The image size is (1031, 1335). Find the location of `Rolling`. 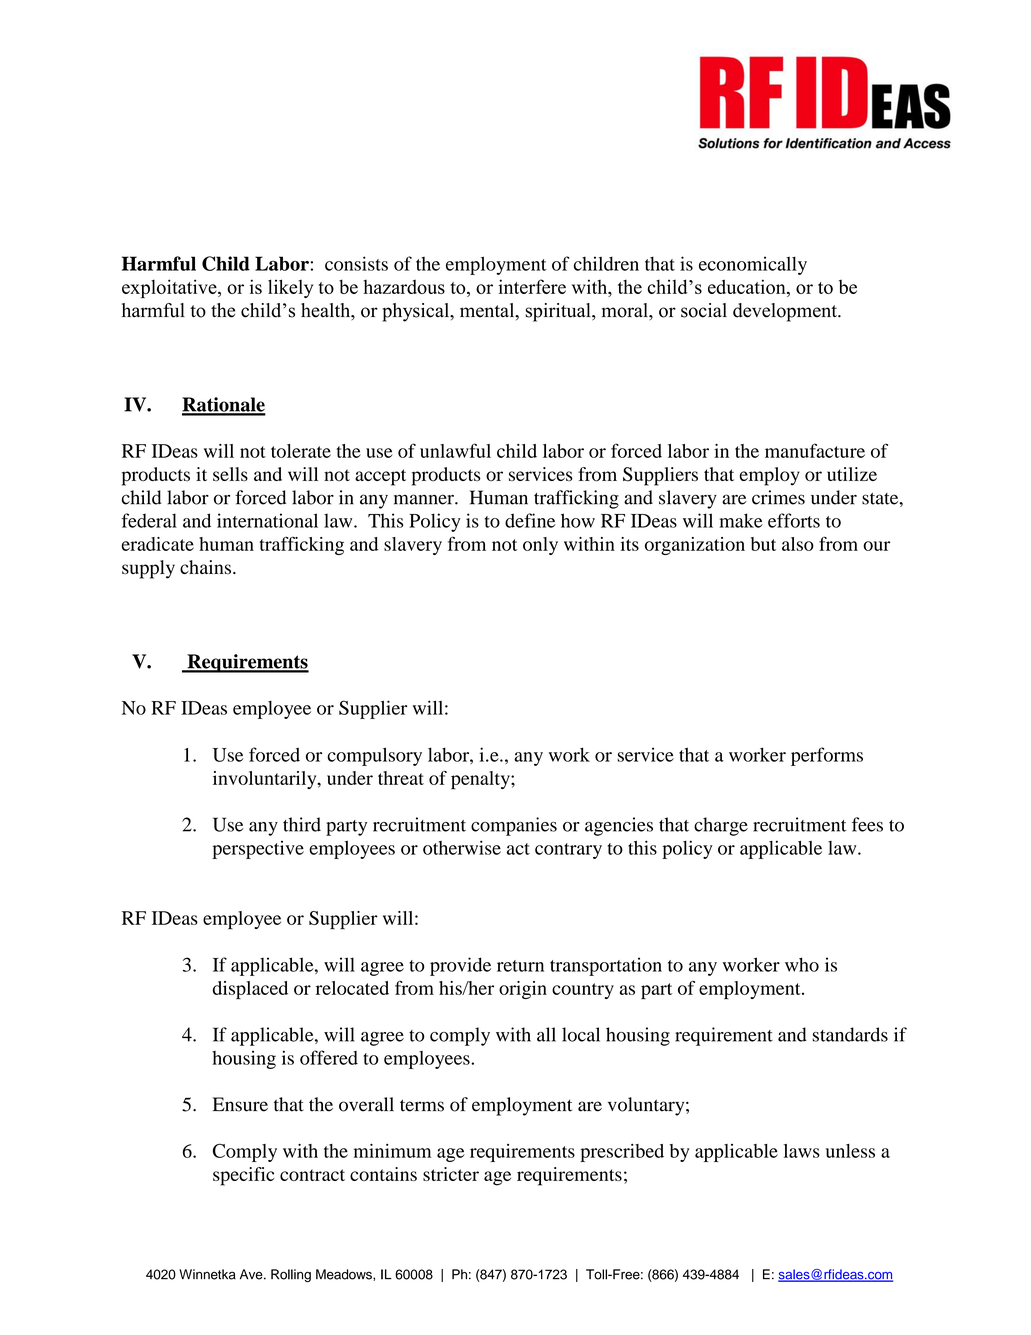

Rolling is located at coordinates (291, 1275).
